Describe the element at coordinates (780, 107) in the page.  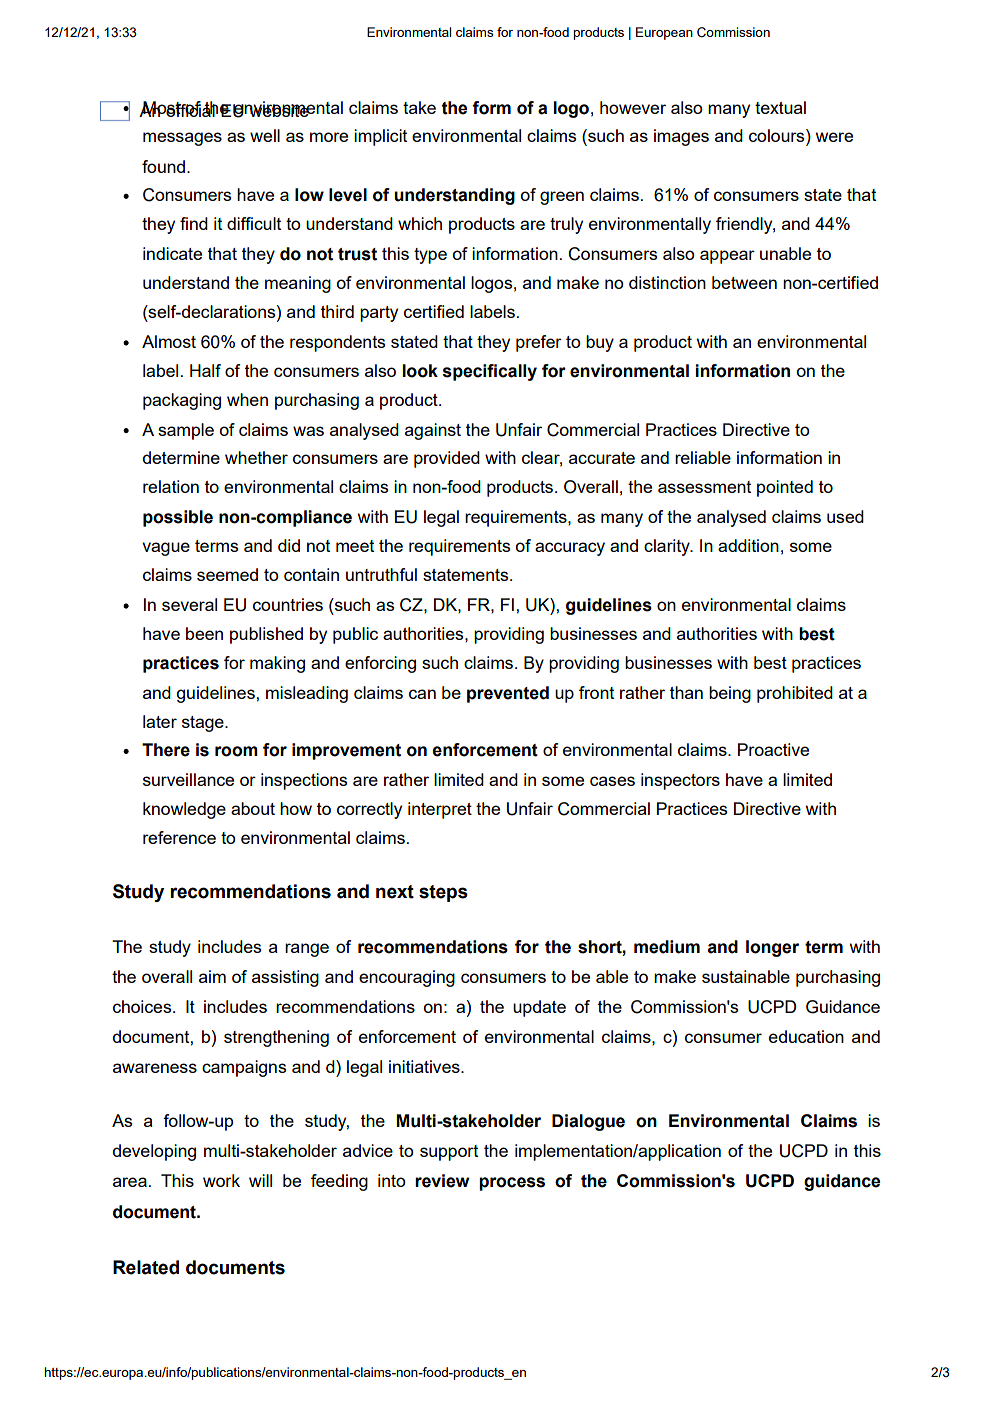
I see `textual` at that location.
